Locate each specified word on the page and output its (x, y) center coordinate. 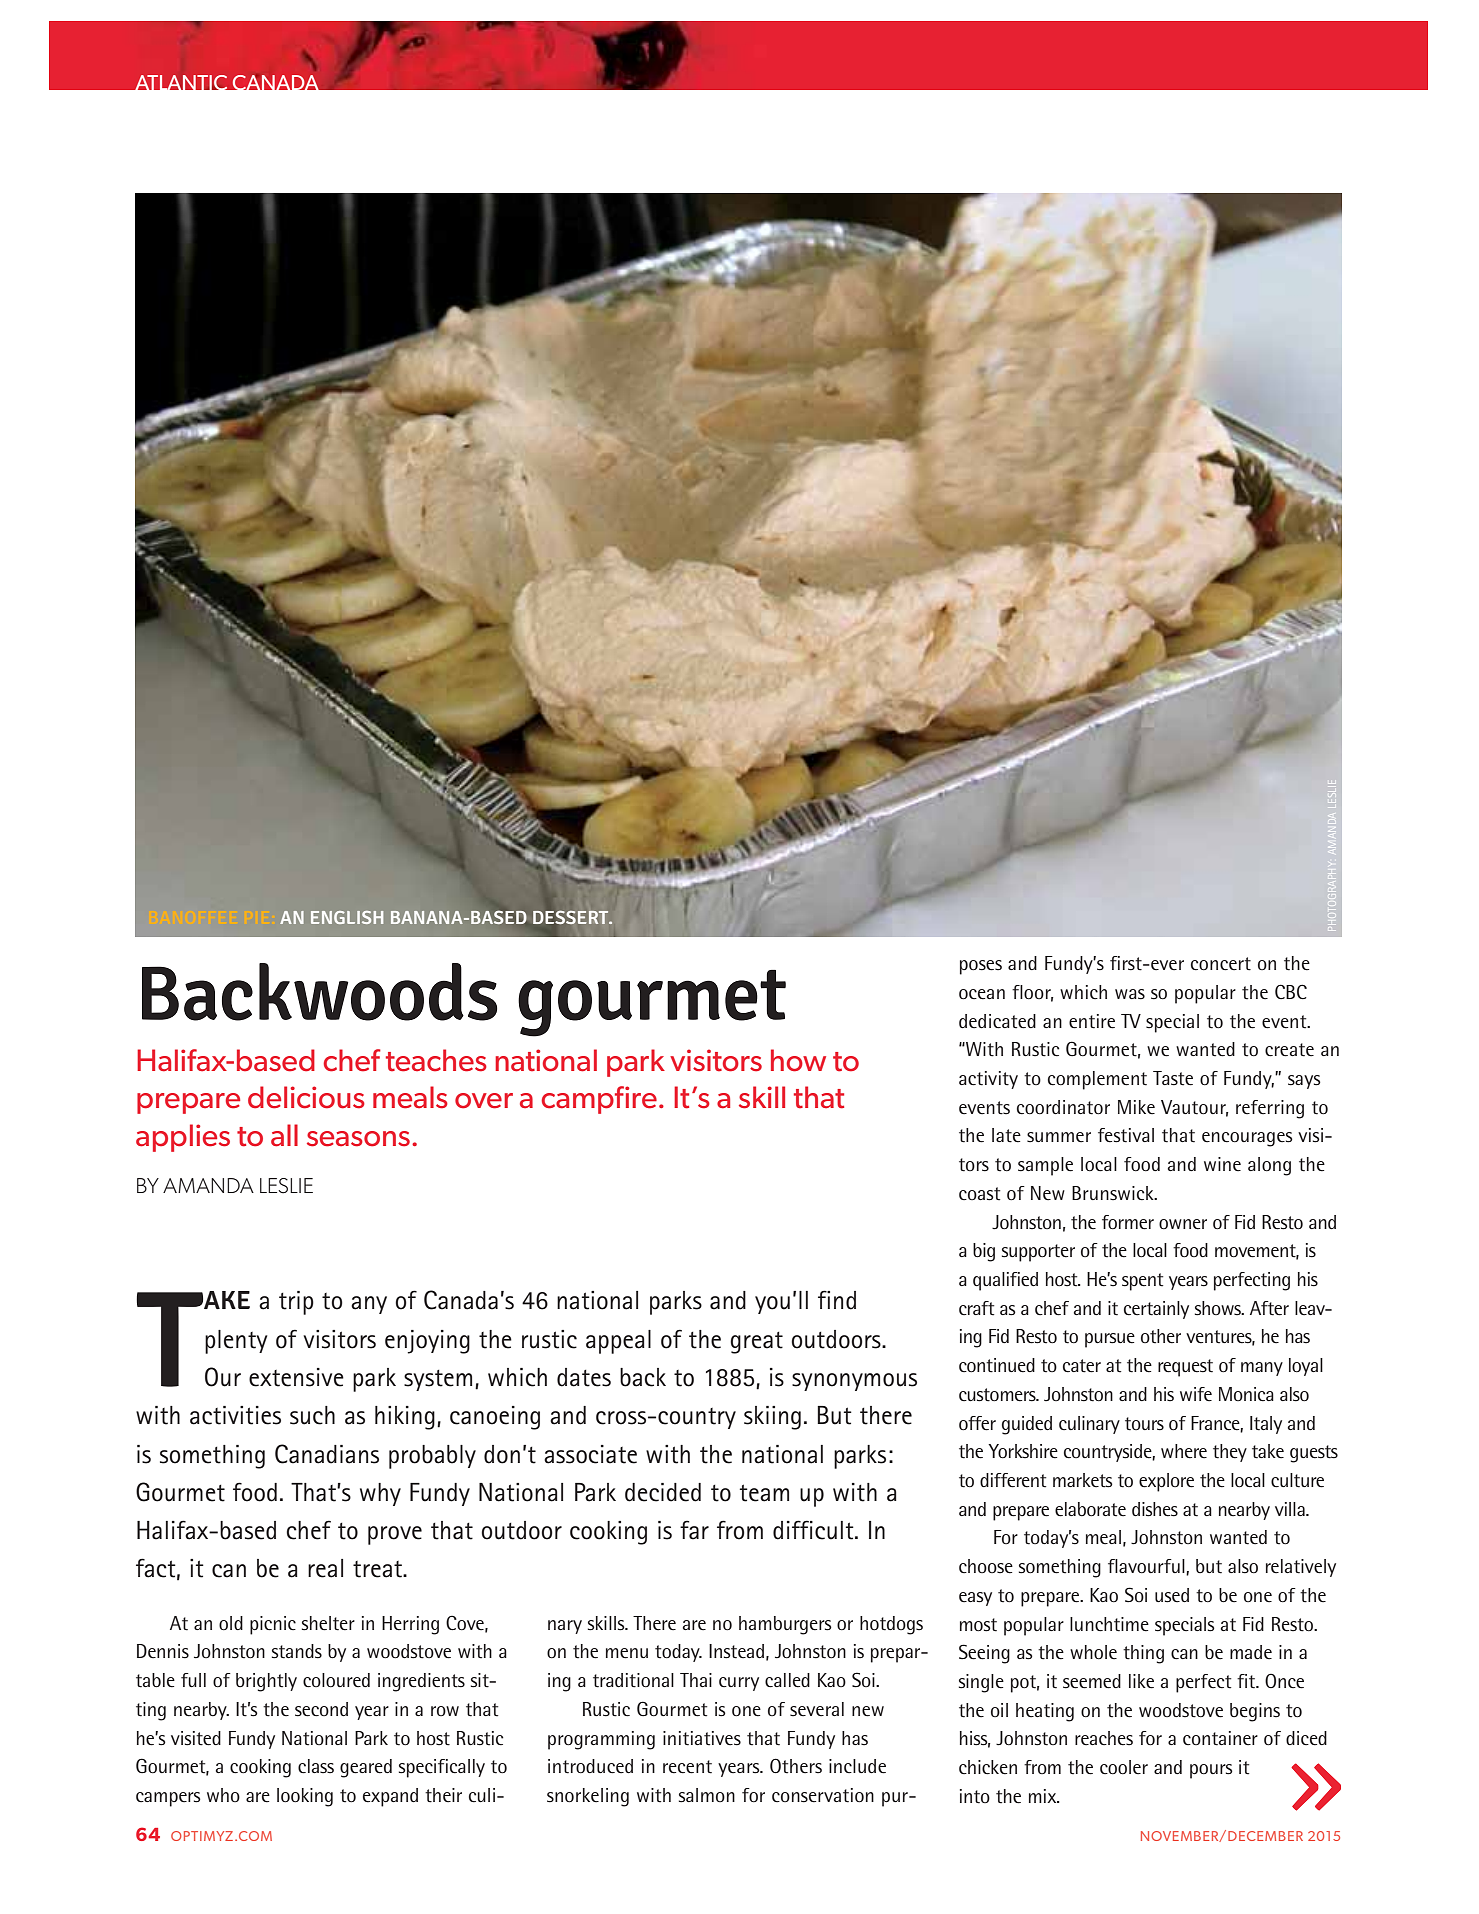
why (380, 1494)
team (764, 1493)
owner (1183, 1224)
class (316, 1766)
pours (1211, 1771)
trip (296, 1303)
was (1130, 994)
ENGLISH (347, 917)
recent (687, 1767)
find (837, 1300)
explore (1166, 1482)
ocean (982, 994)
